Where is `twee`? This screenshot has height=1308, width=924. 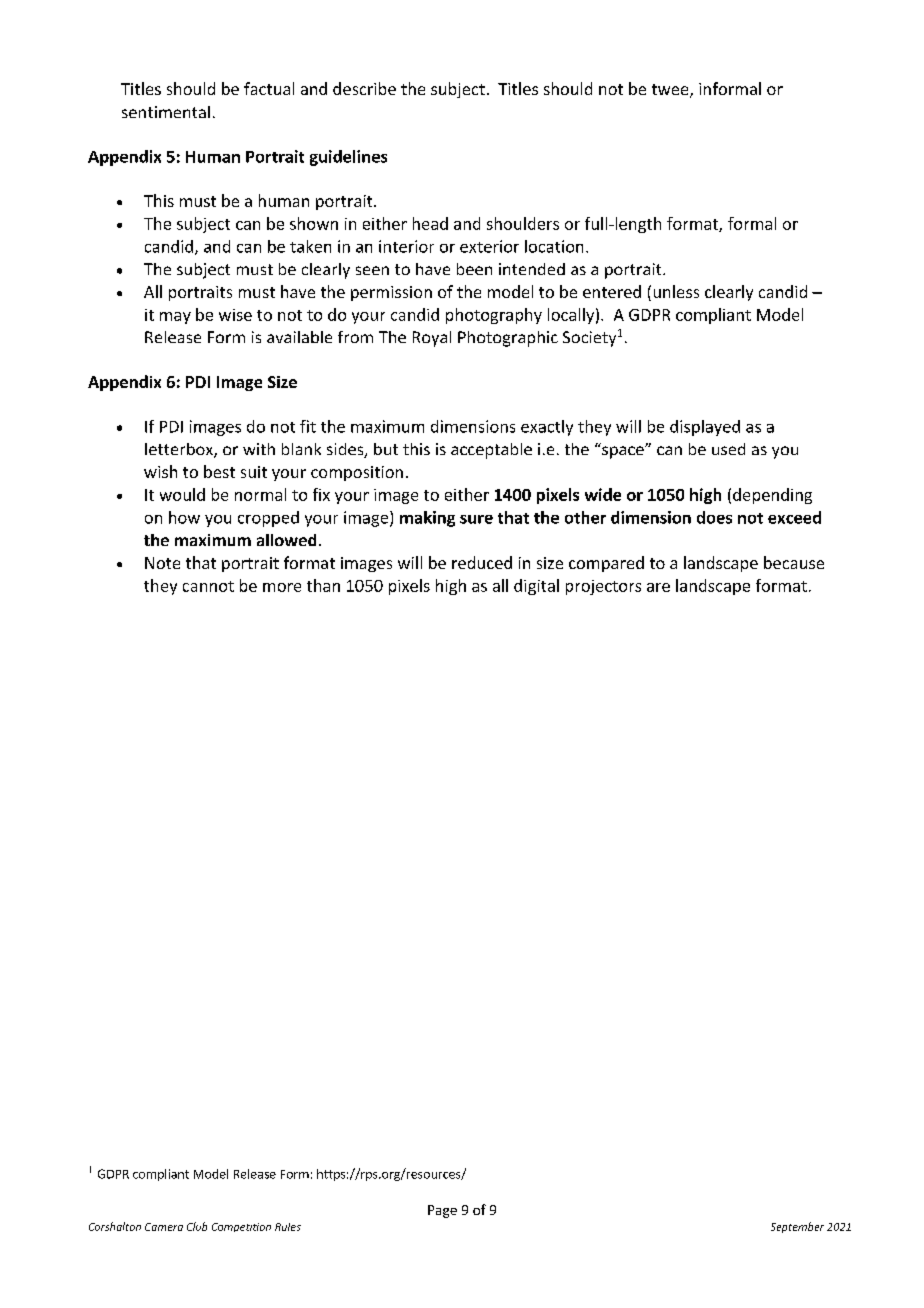 twee is located at coordinates (671, 91).
